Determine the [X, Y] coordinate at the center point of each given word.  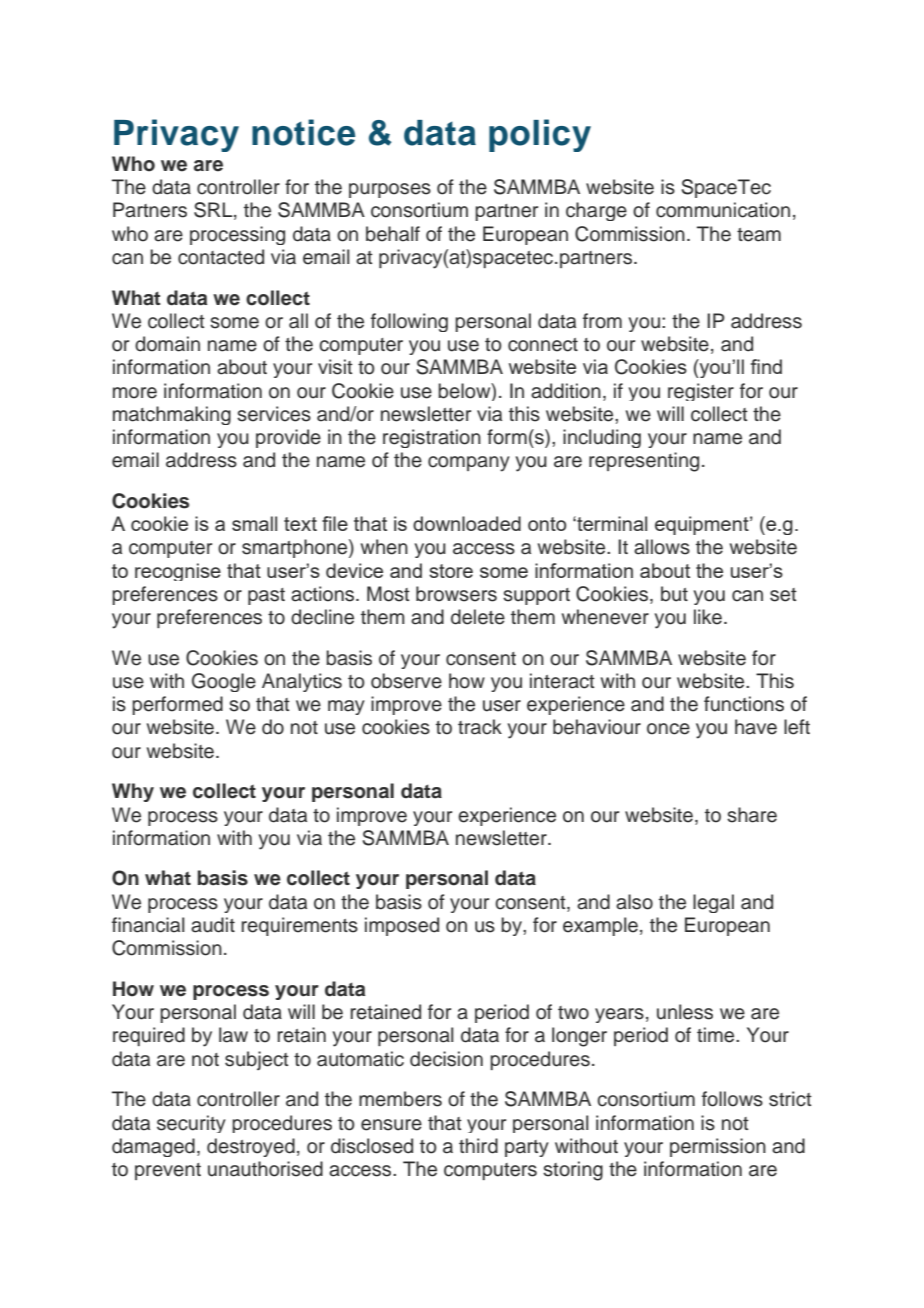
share [752, 815]
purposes [390, 190]
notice [303, 132]
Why [133, 792]
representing [644, 462]
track [480, 727]
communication [723, 210]
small [254, 523]
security [191, 1124]
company [469, 464]
